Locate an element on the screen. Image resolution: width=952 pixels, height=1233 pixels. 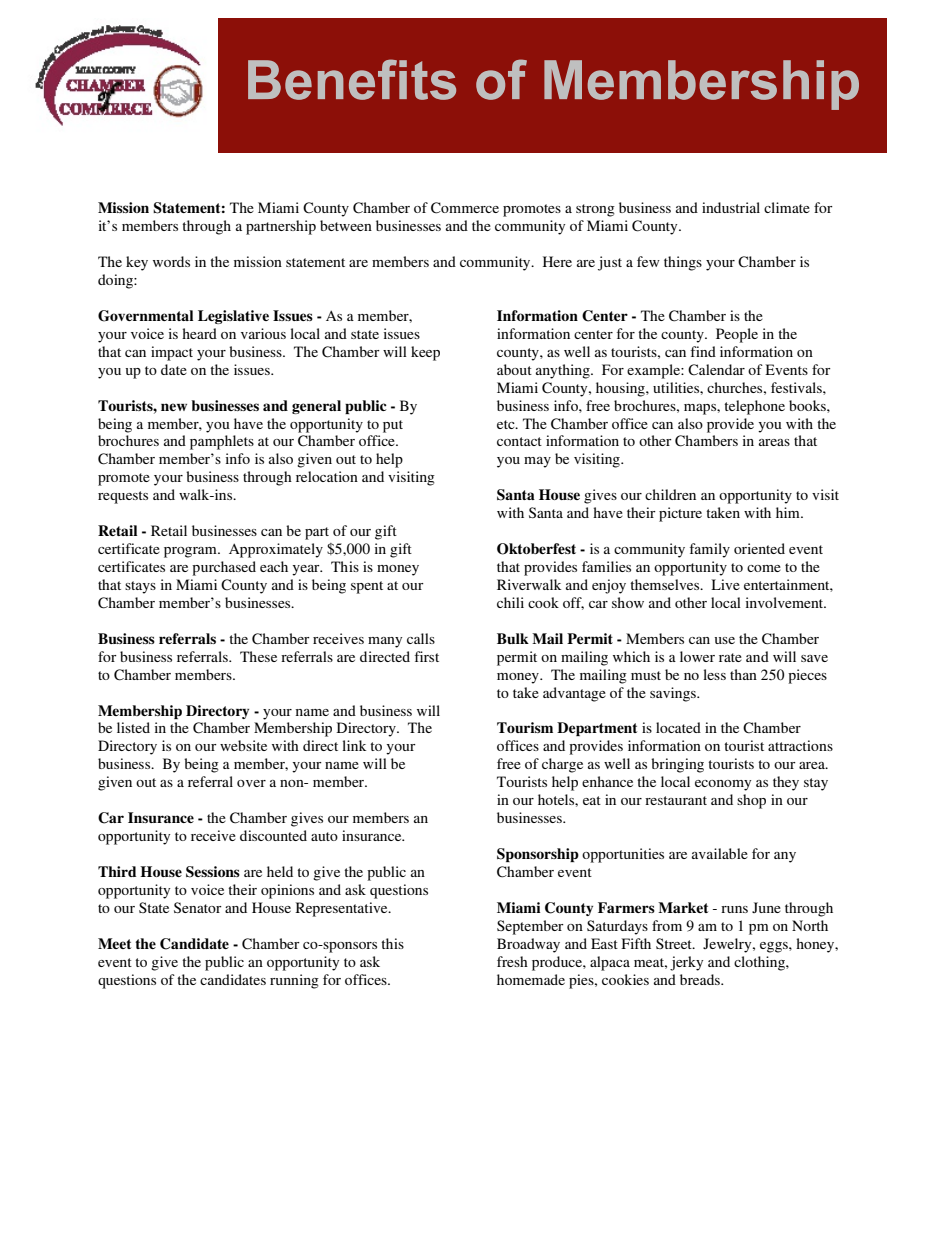
new is located at coordinates (174, 407).
